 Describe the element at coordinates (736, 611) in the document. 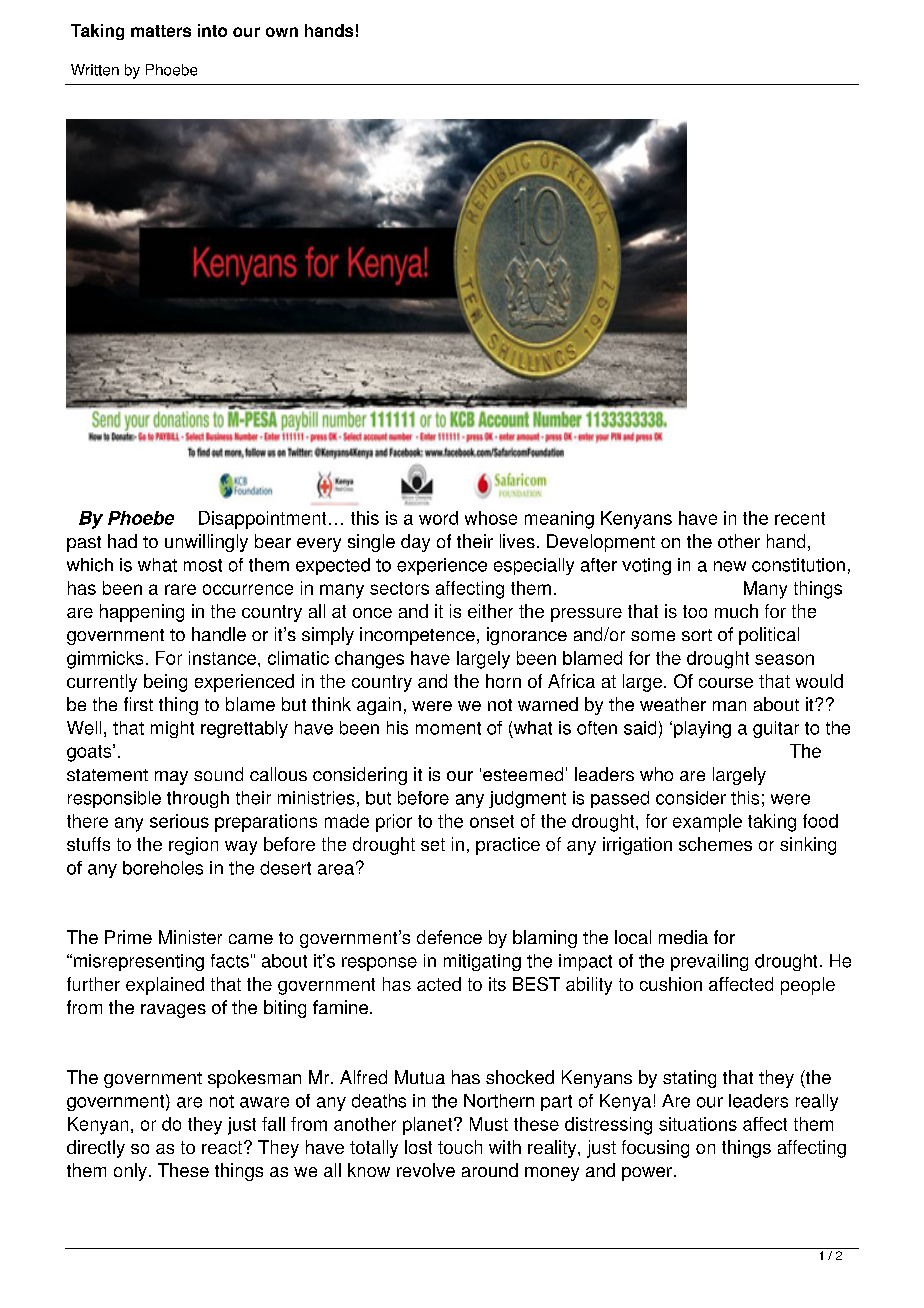

I see `much` at that location.
